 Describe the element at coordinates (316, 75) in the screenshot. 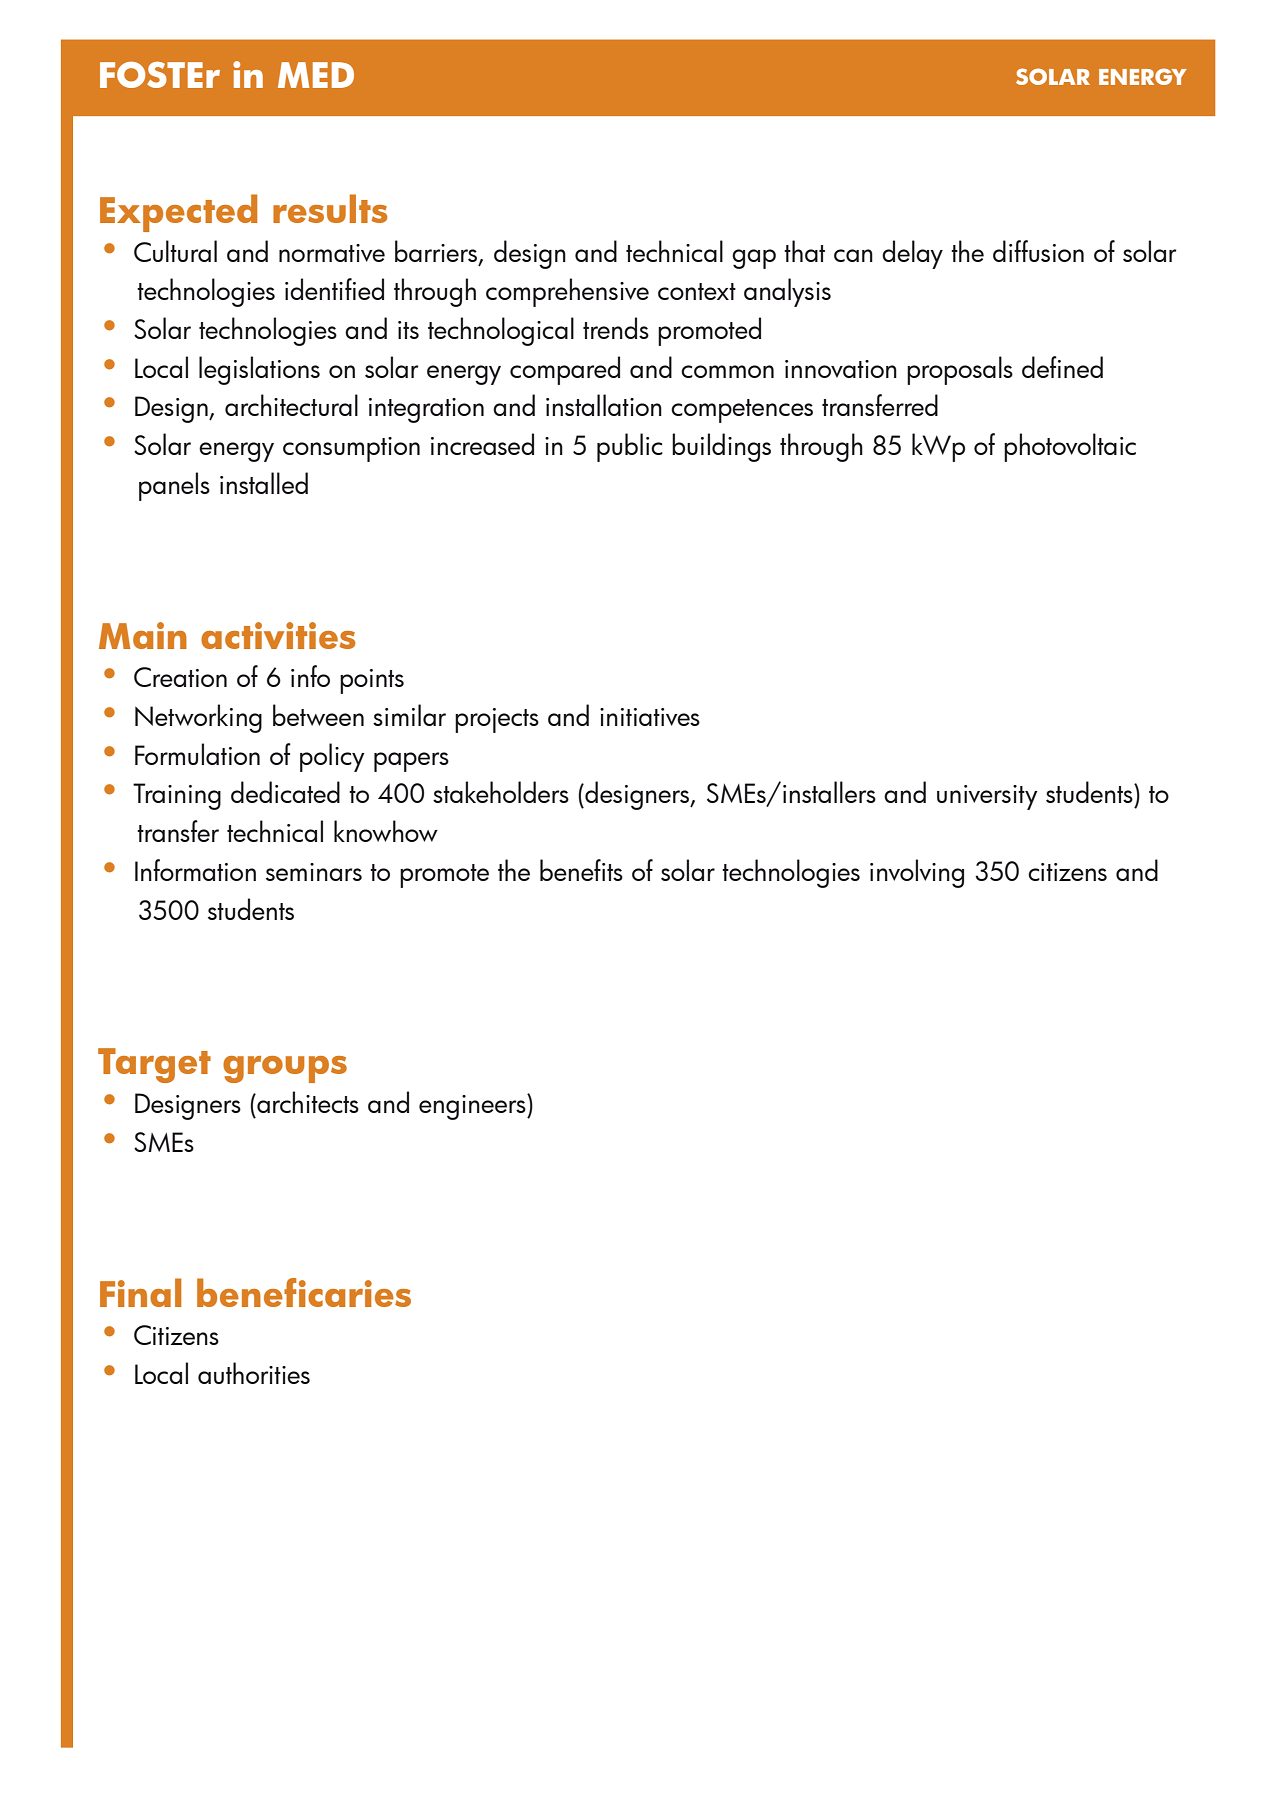

I see `MED` at that location.
